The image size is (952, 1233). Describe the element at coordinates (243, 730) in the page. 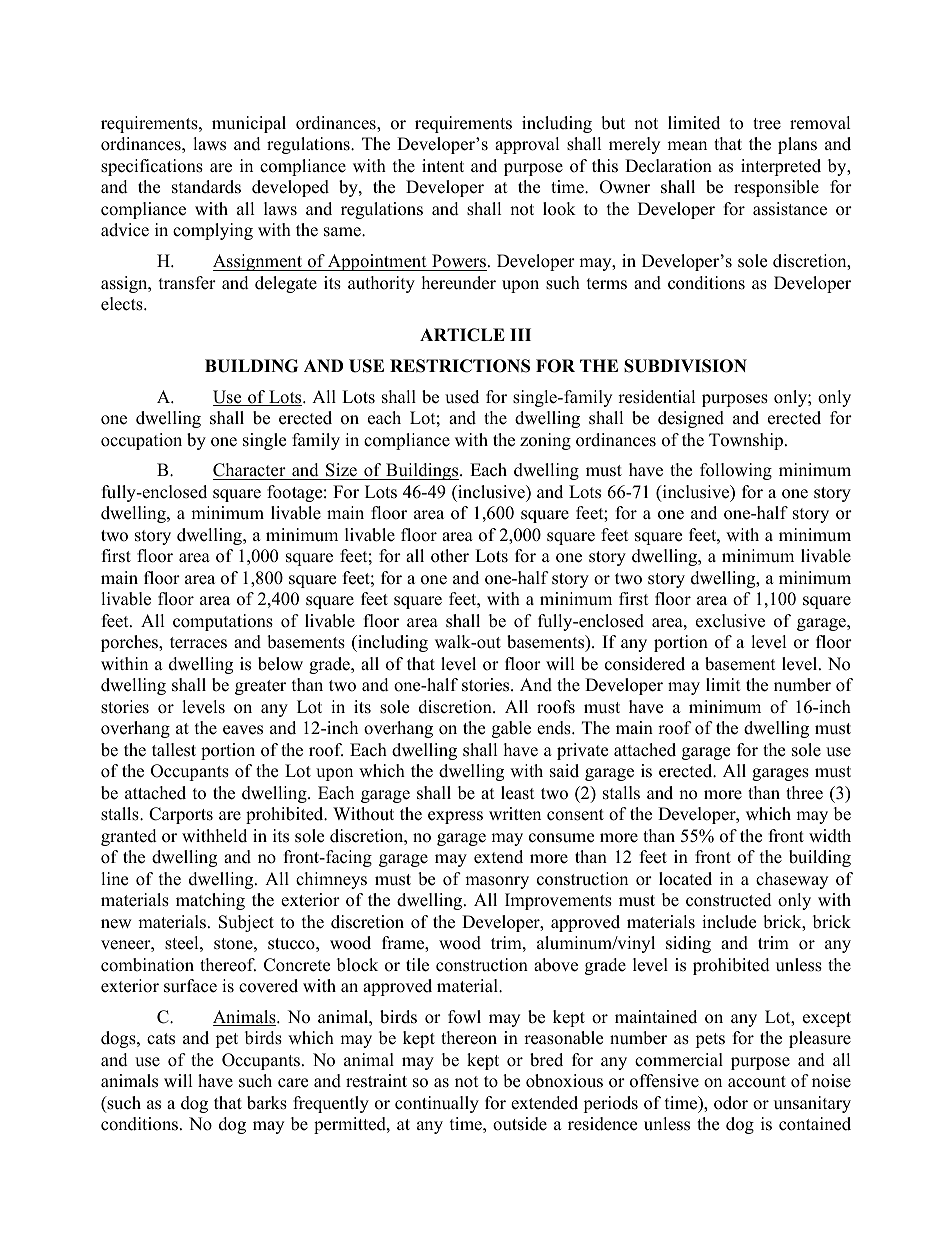

I see `eaves` at that location.
